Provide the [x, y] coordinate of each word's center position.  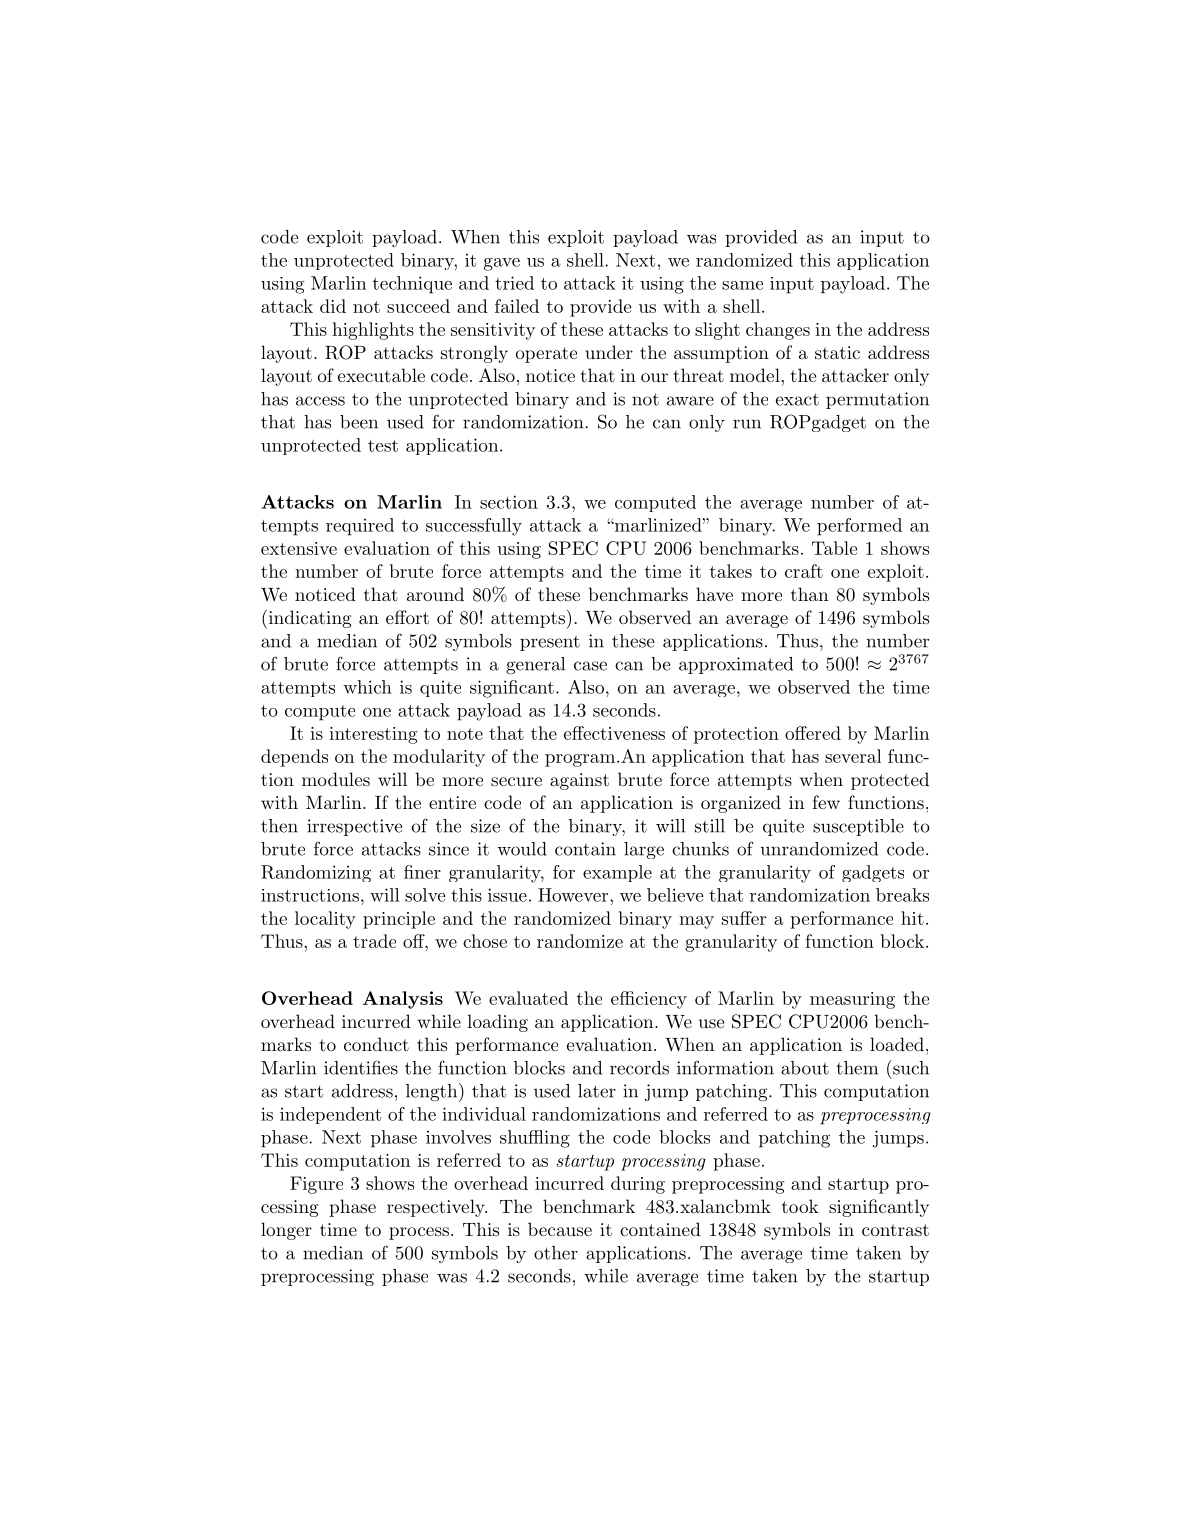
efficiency [649, 1000]
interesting [373, 735]
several [853, 756]
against [579, 781]
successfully [474, 527]
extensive [299, 548]
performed [859, 527]
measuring [852, 1000]
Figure [316, 1185]
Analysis [403, 1000]
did [333, 306]
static [837, 352]
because [560, 1229]
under [609, 352]
